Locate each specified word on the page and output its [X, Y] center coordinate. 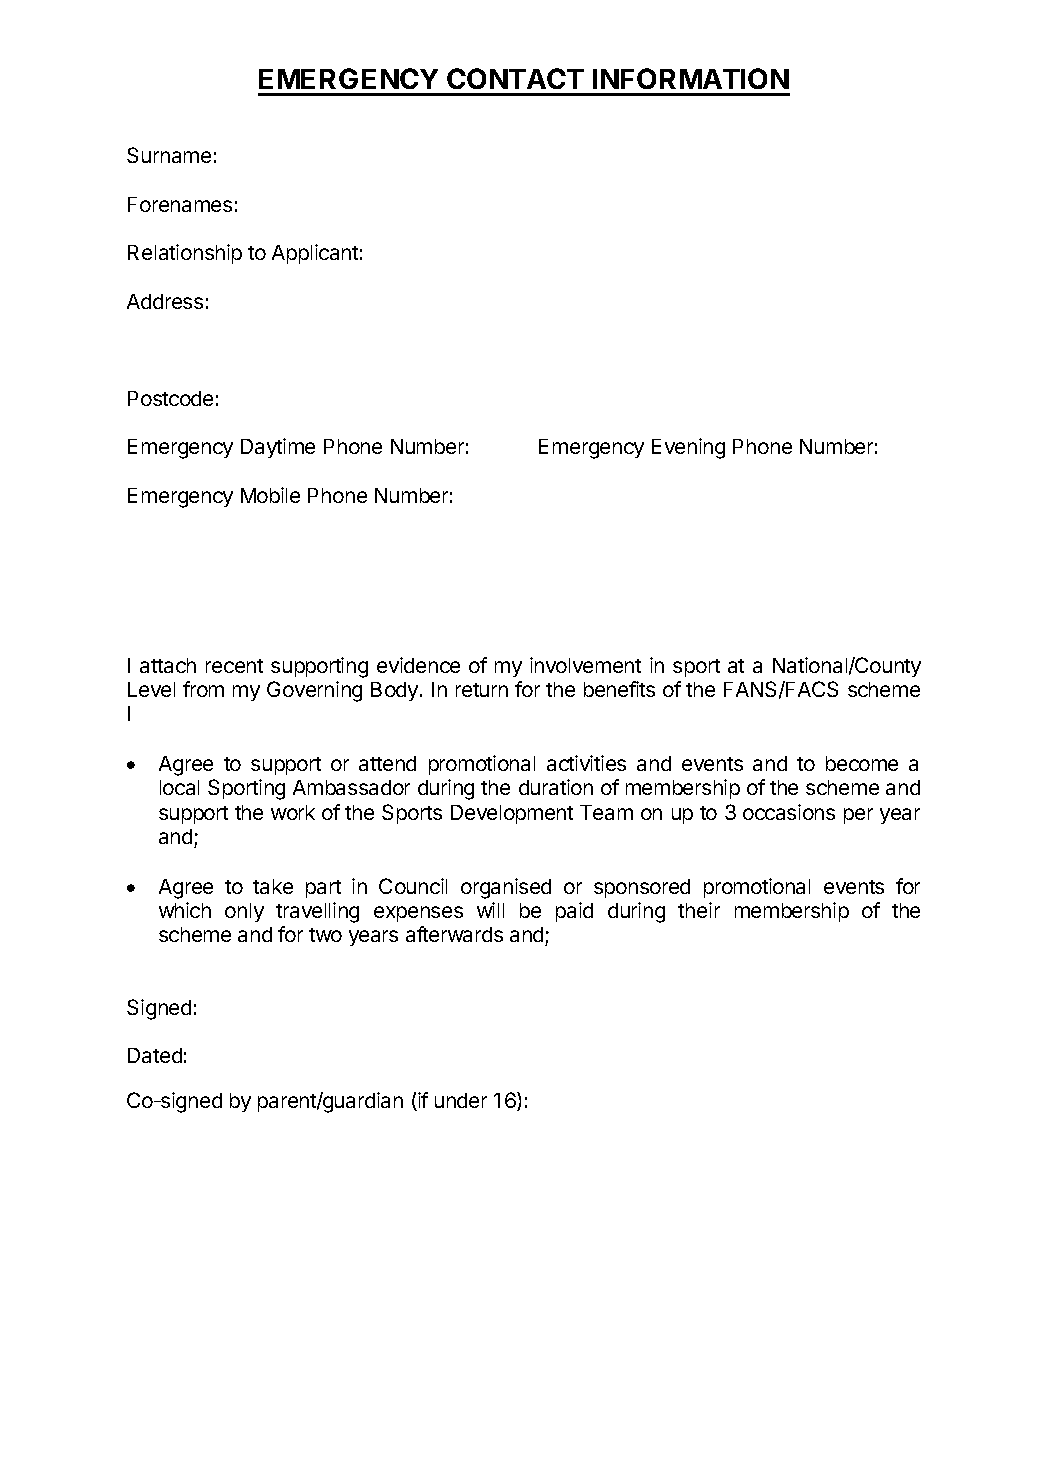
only [244, 912]
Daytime [278, 448]
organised [506, 888]
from [203, 689]
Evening [688, 448]
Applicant [315, 254]
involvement [585, 665]
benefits [619, 689]
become [862, 763]
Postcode [170, 398]
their [699, 910]
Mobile [270, 495]
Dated [155, 1055]
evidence [418, 665]
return [482, 690]
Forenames [180, 204]
